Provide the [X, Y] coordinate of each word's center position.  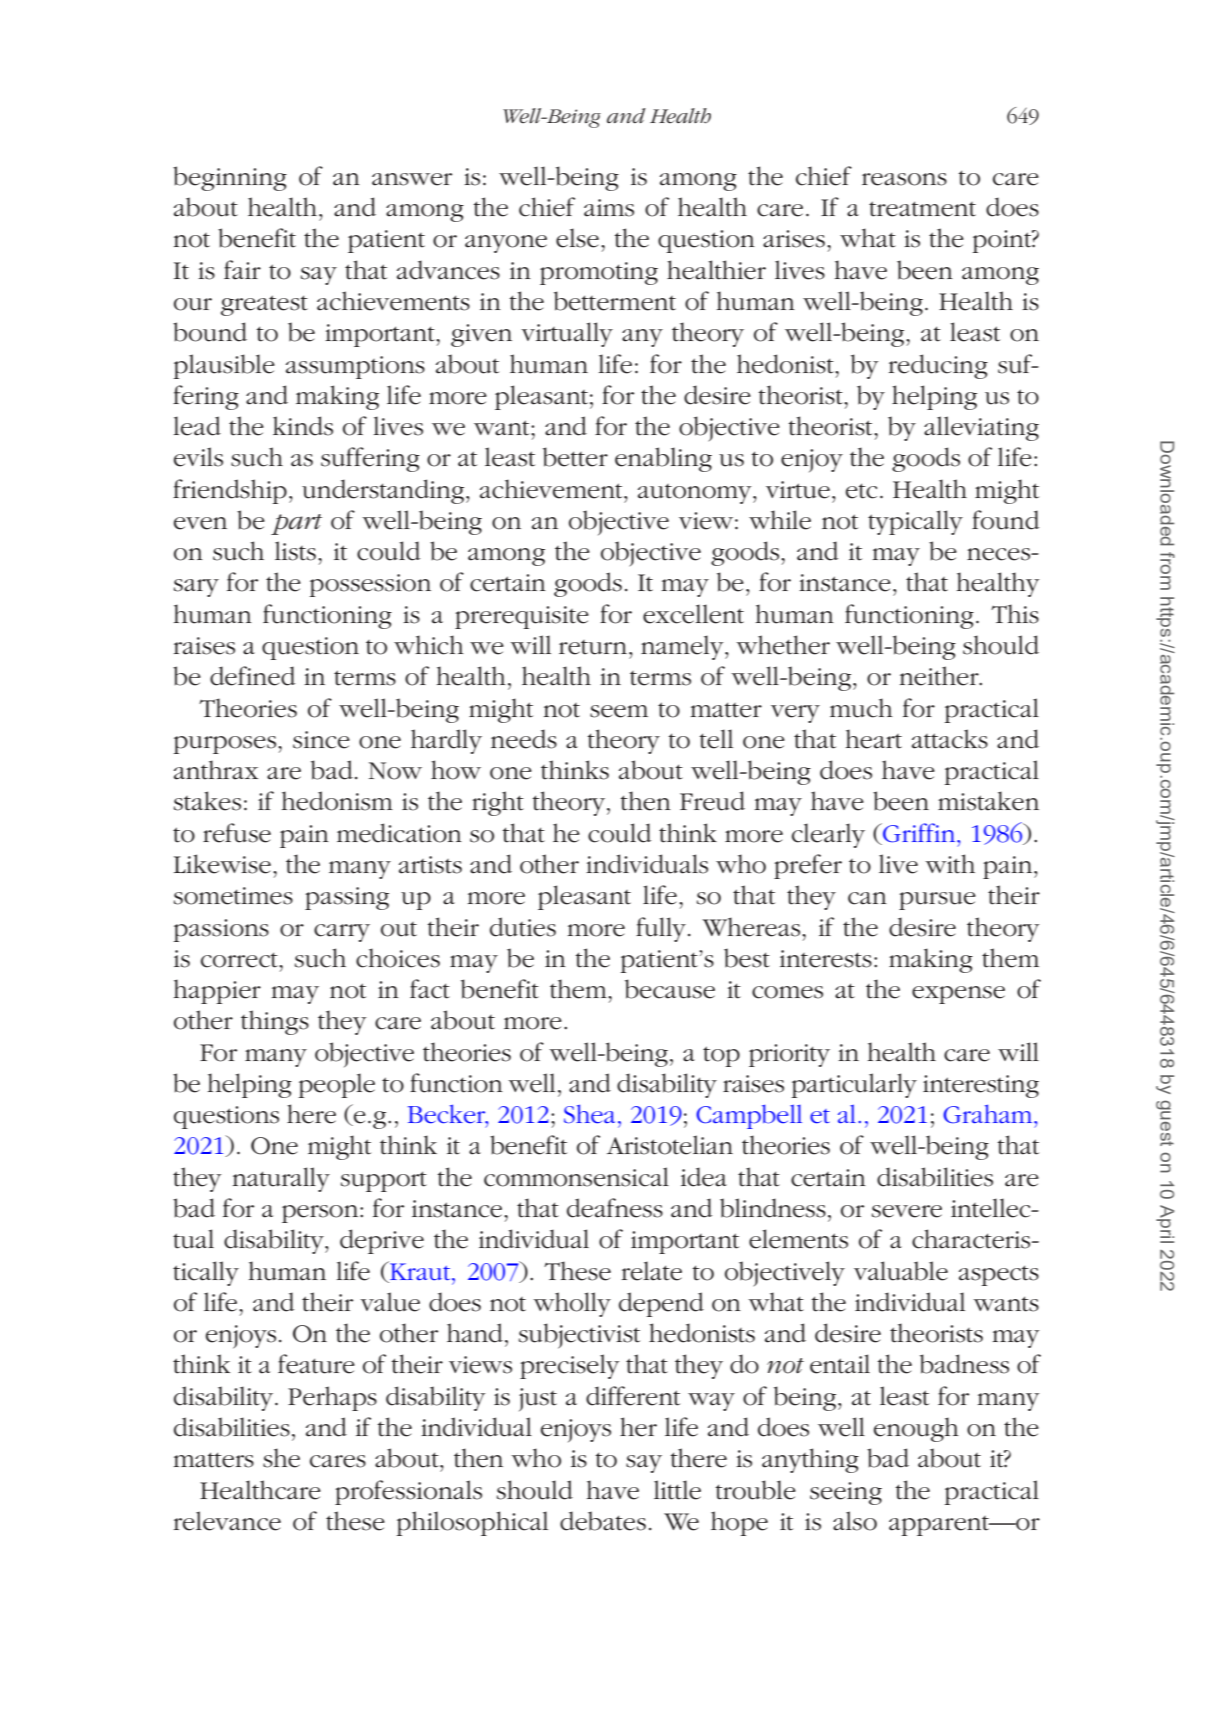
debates [603, 1521]
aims [609, 208]
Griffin [919, 833]
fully [662, 929]
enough [916, 1429]
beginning [230, 178]
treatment [922, 209]
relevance [227, 1521]
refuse [237, 833]
